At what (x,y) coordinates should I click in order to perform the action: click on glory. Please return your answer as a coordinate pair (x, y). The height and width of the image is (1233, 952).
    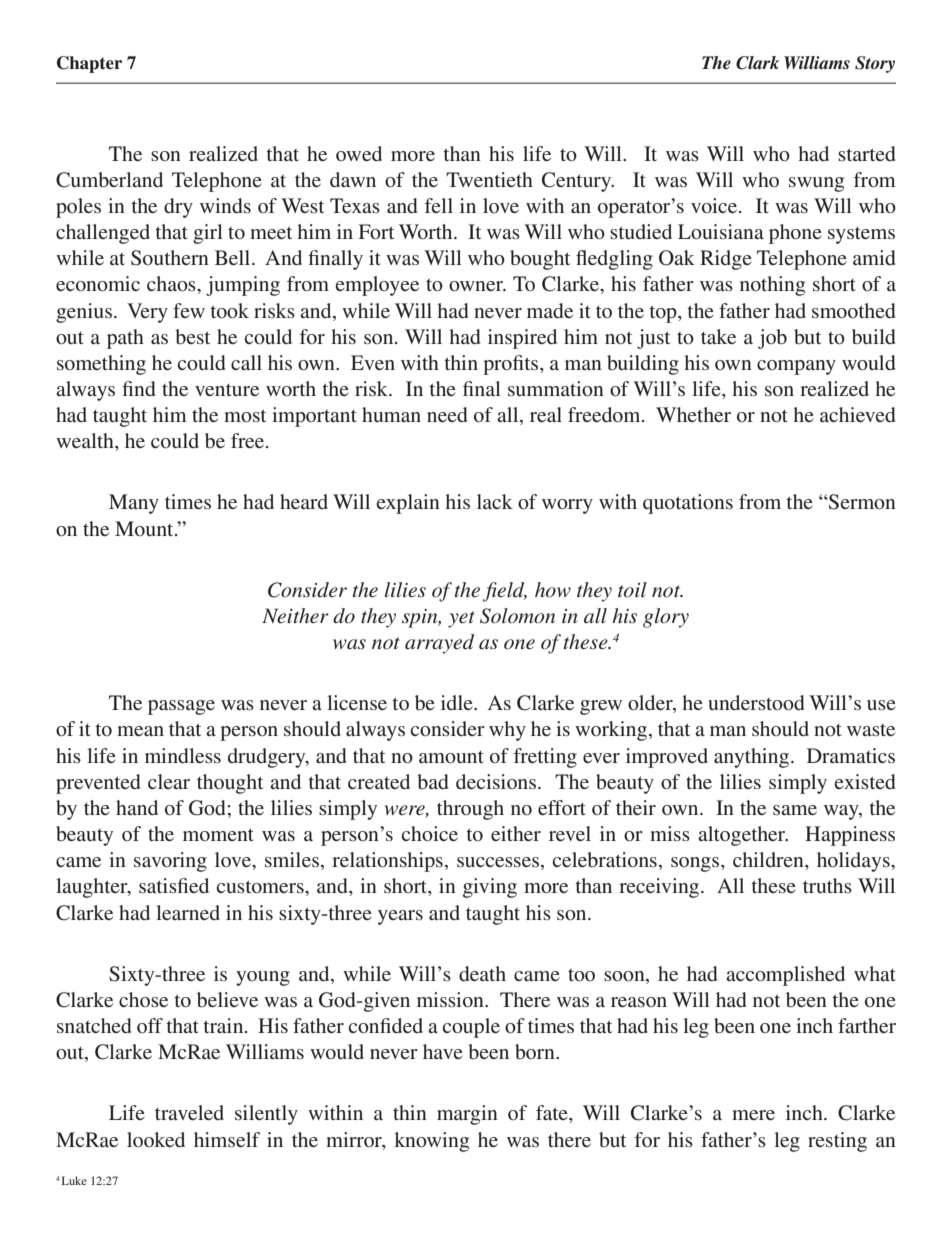
    Looking at the image, I should click on (666, 618).
